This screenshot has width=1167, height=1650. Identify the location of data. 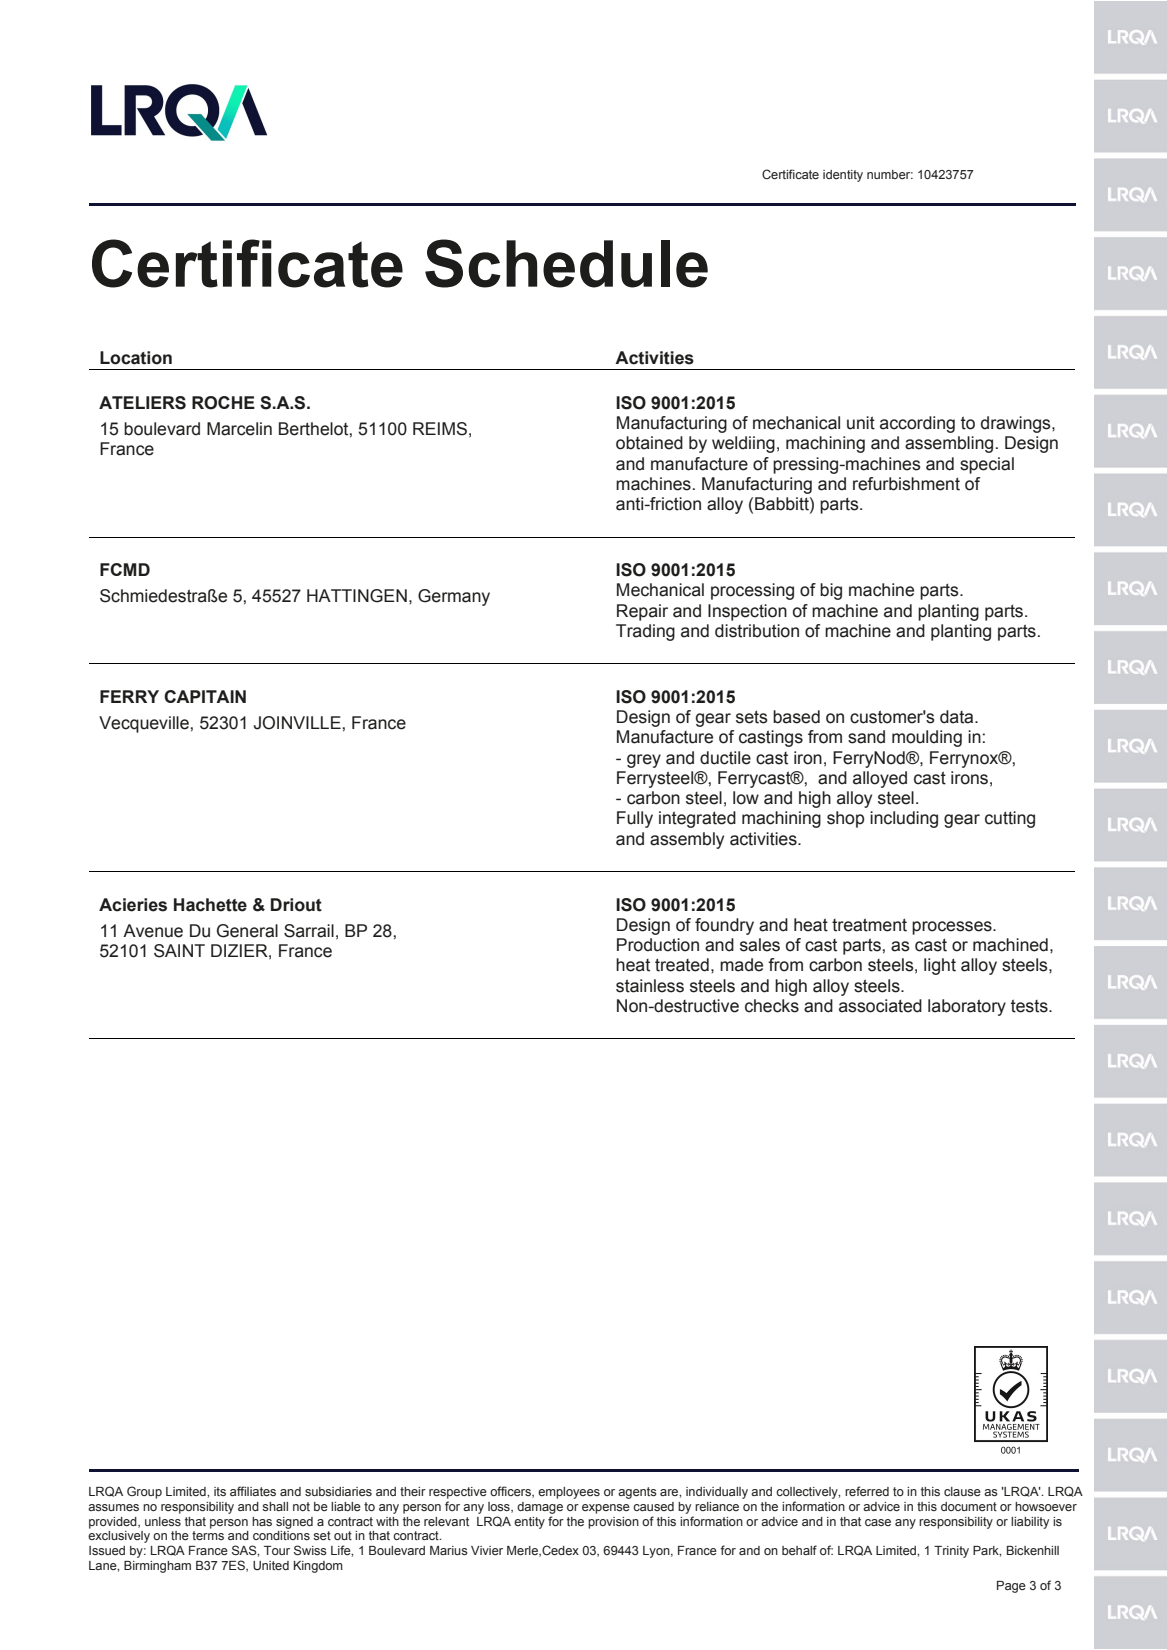
(958, 717).
